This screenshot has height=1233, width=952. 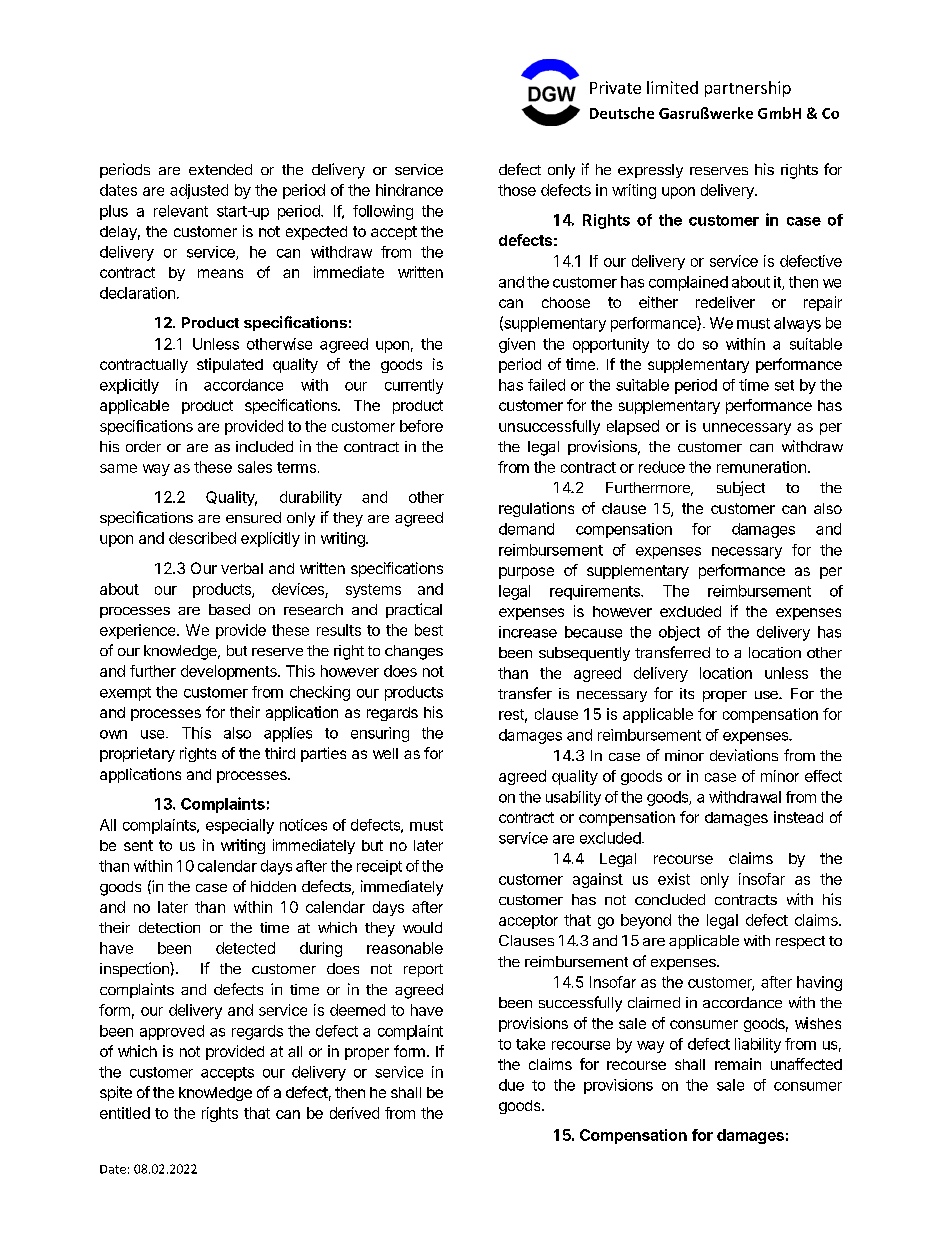 I want to click on extended, so click(x=220, y=169).
